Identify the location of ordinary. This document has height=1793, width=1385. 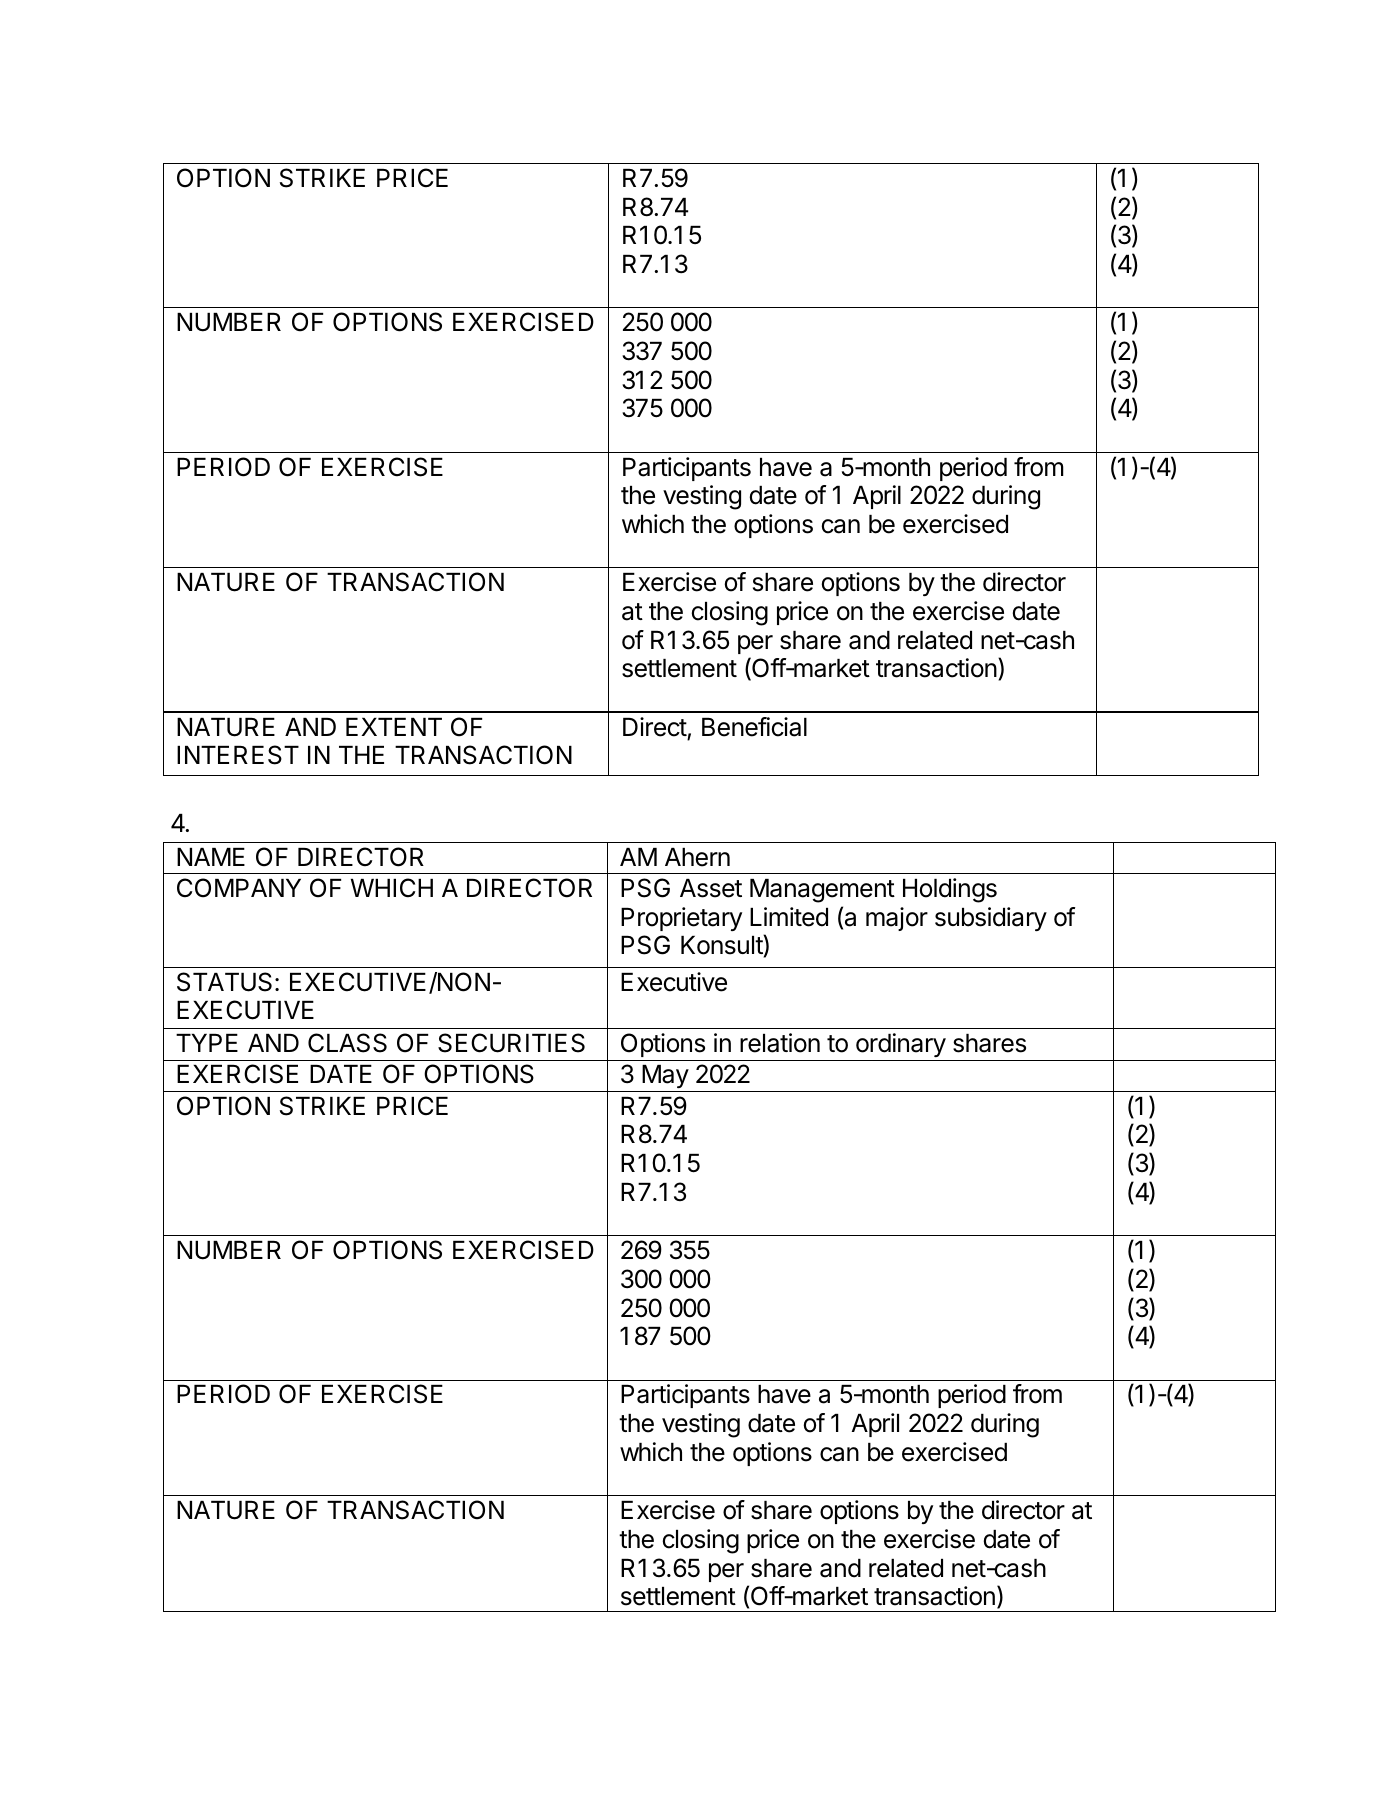
(900, 1047).
